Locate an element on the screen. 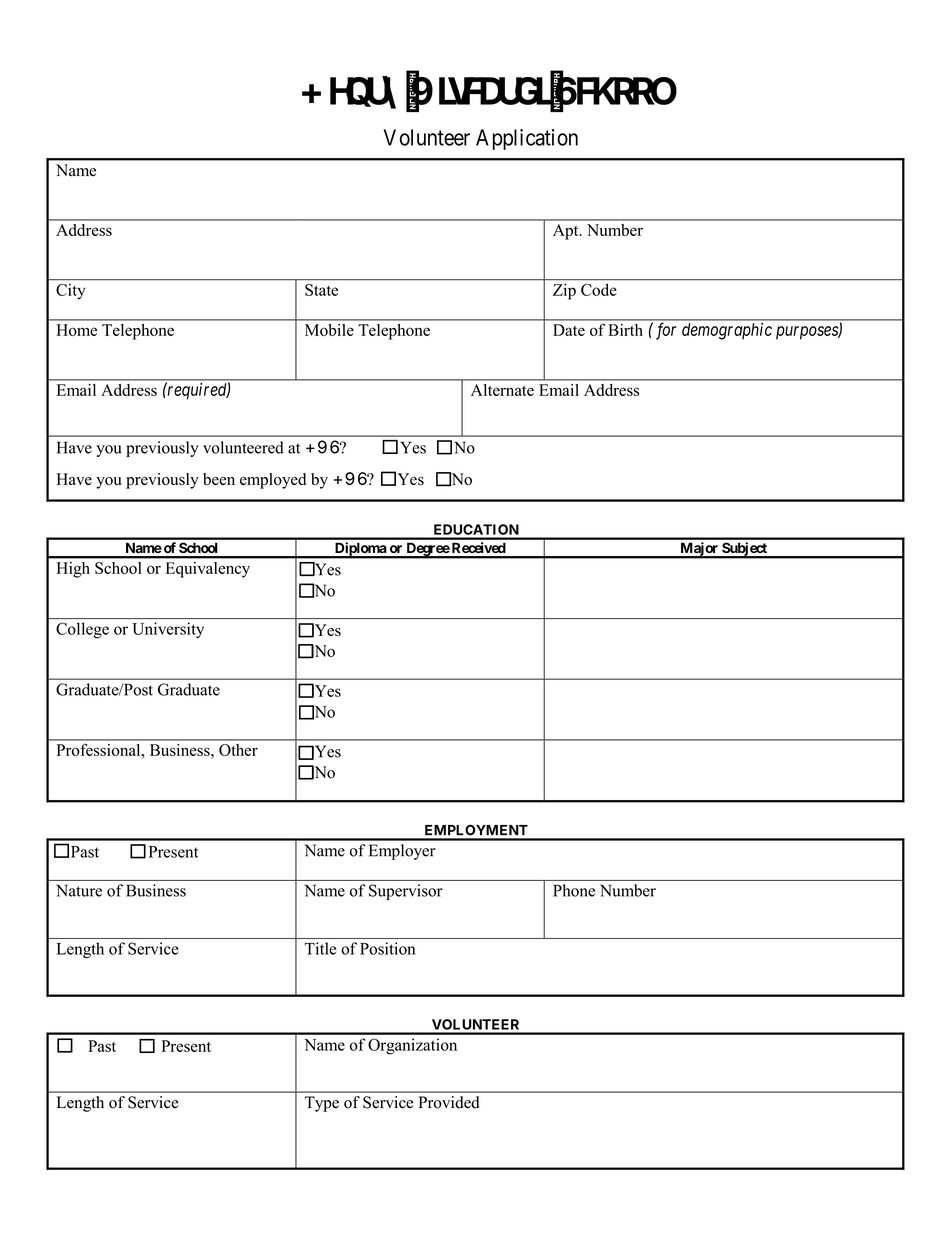 The height and width of the screenshot is (1233, 952). Supervisor is located at coordinates (406, 892).
